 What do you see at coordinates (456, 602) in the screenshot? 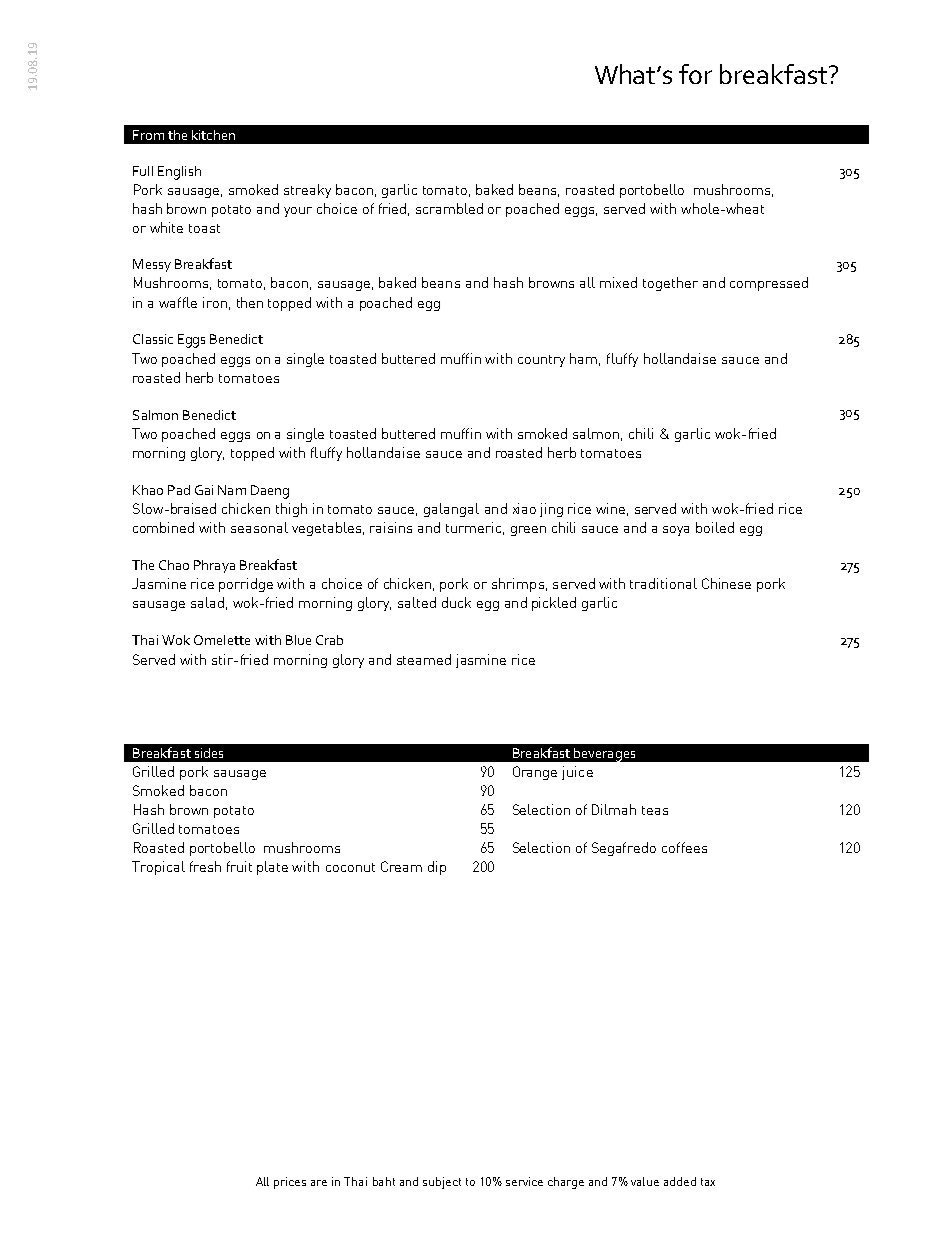
I see `duck` at bounding box center [456, 602].
